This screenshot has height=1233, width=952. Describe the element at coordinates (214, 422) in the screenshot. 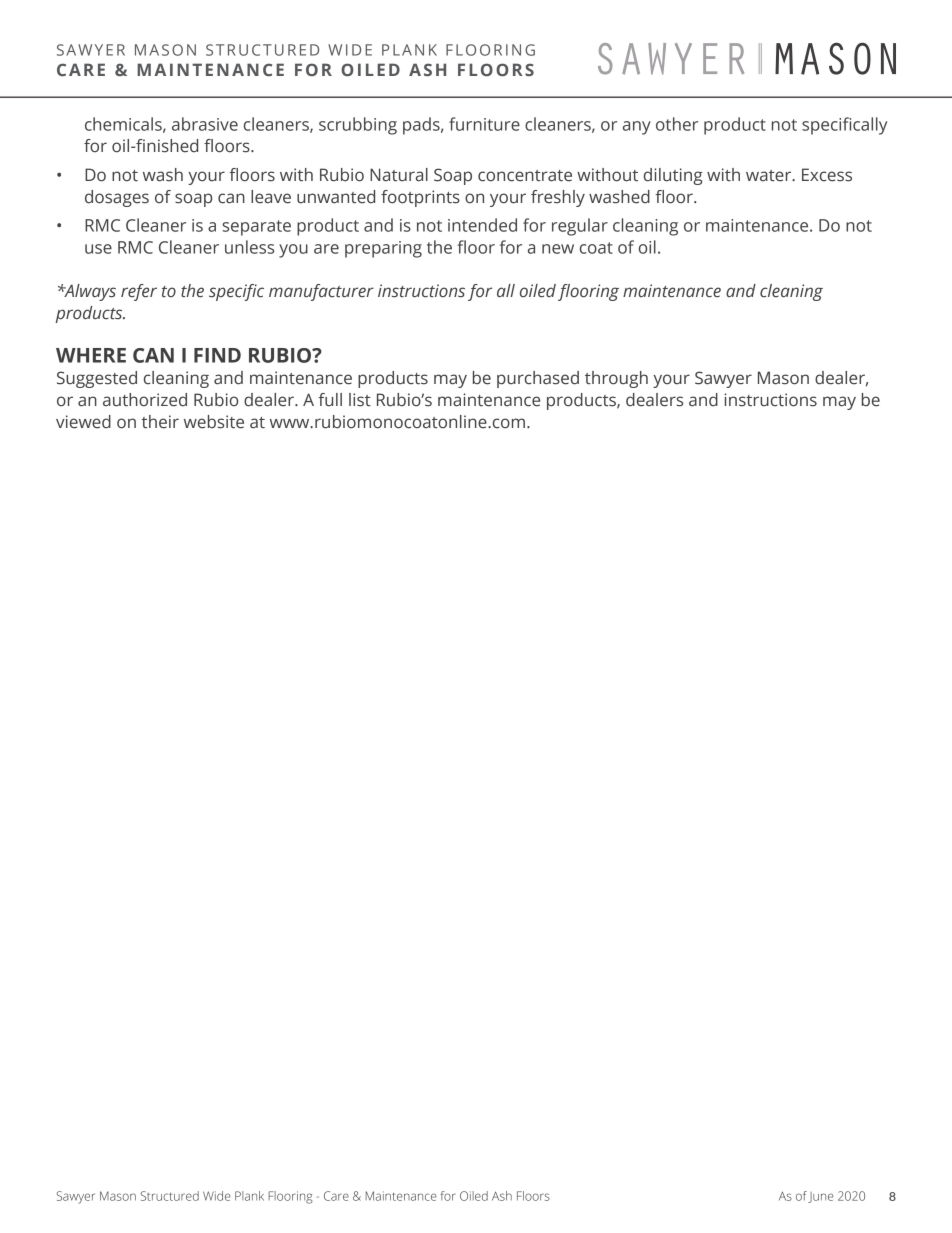

I see `website` at that location.
